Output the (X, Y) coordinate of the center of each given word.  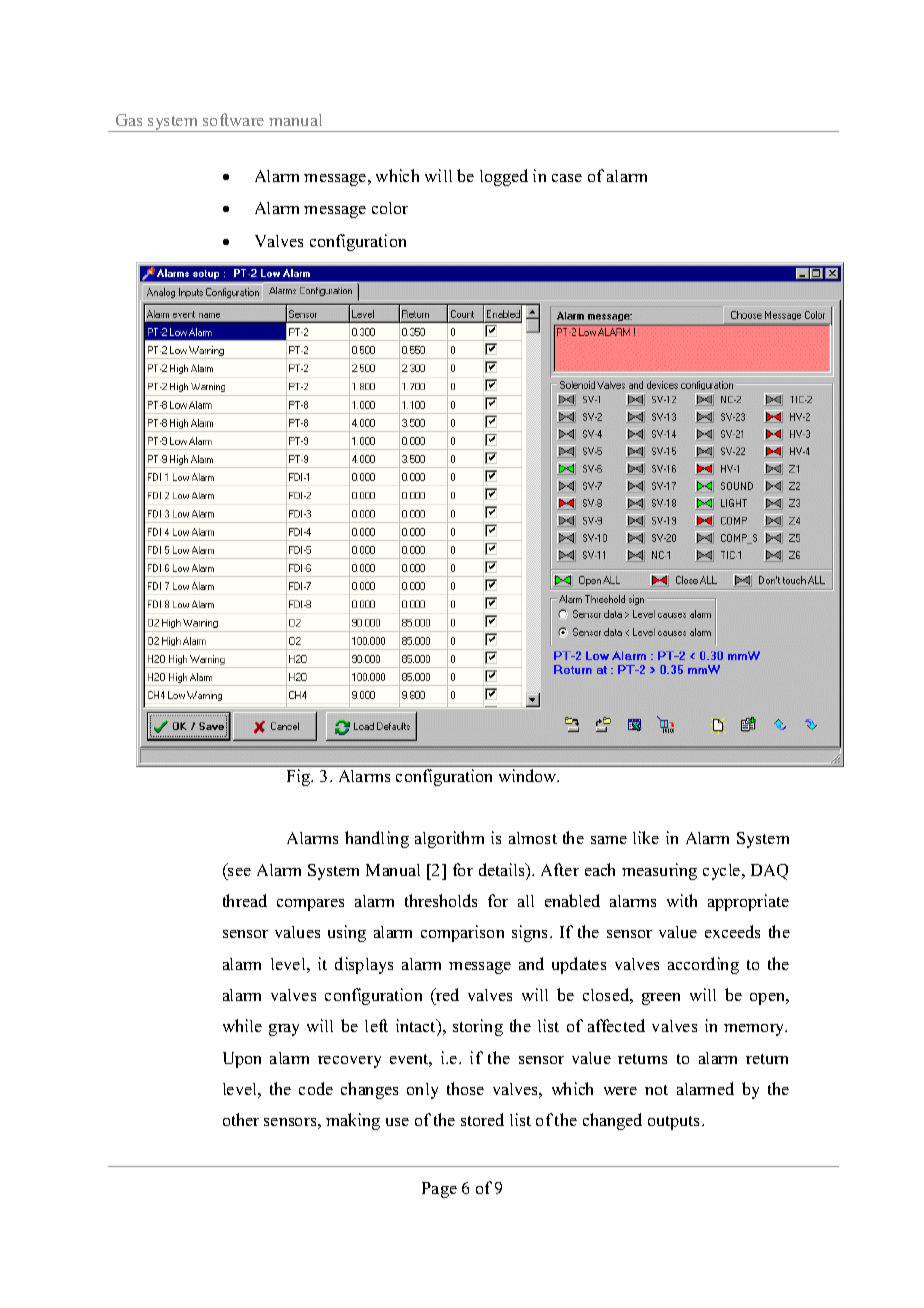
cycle (723, 872)
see (239, 872)
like (646, 837)
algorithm (449, 839)
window (529, 775)
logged (504, 177)
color (390, 208)
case (567, 178)
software (233, 119)
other (241, 1119)
